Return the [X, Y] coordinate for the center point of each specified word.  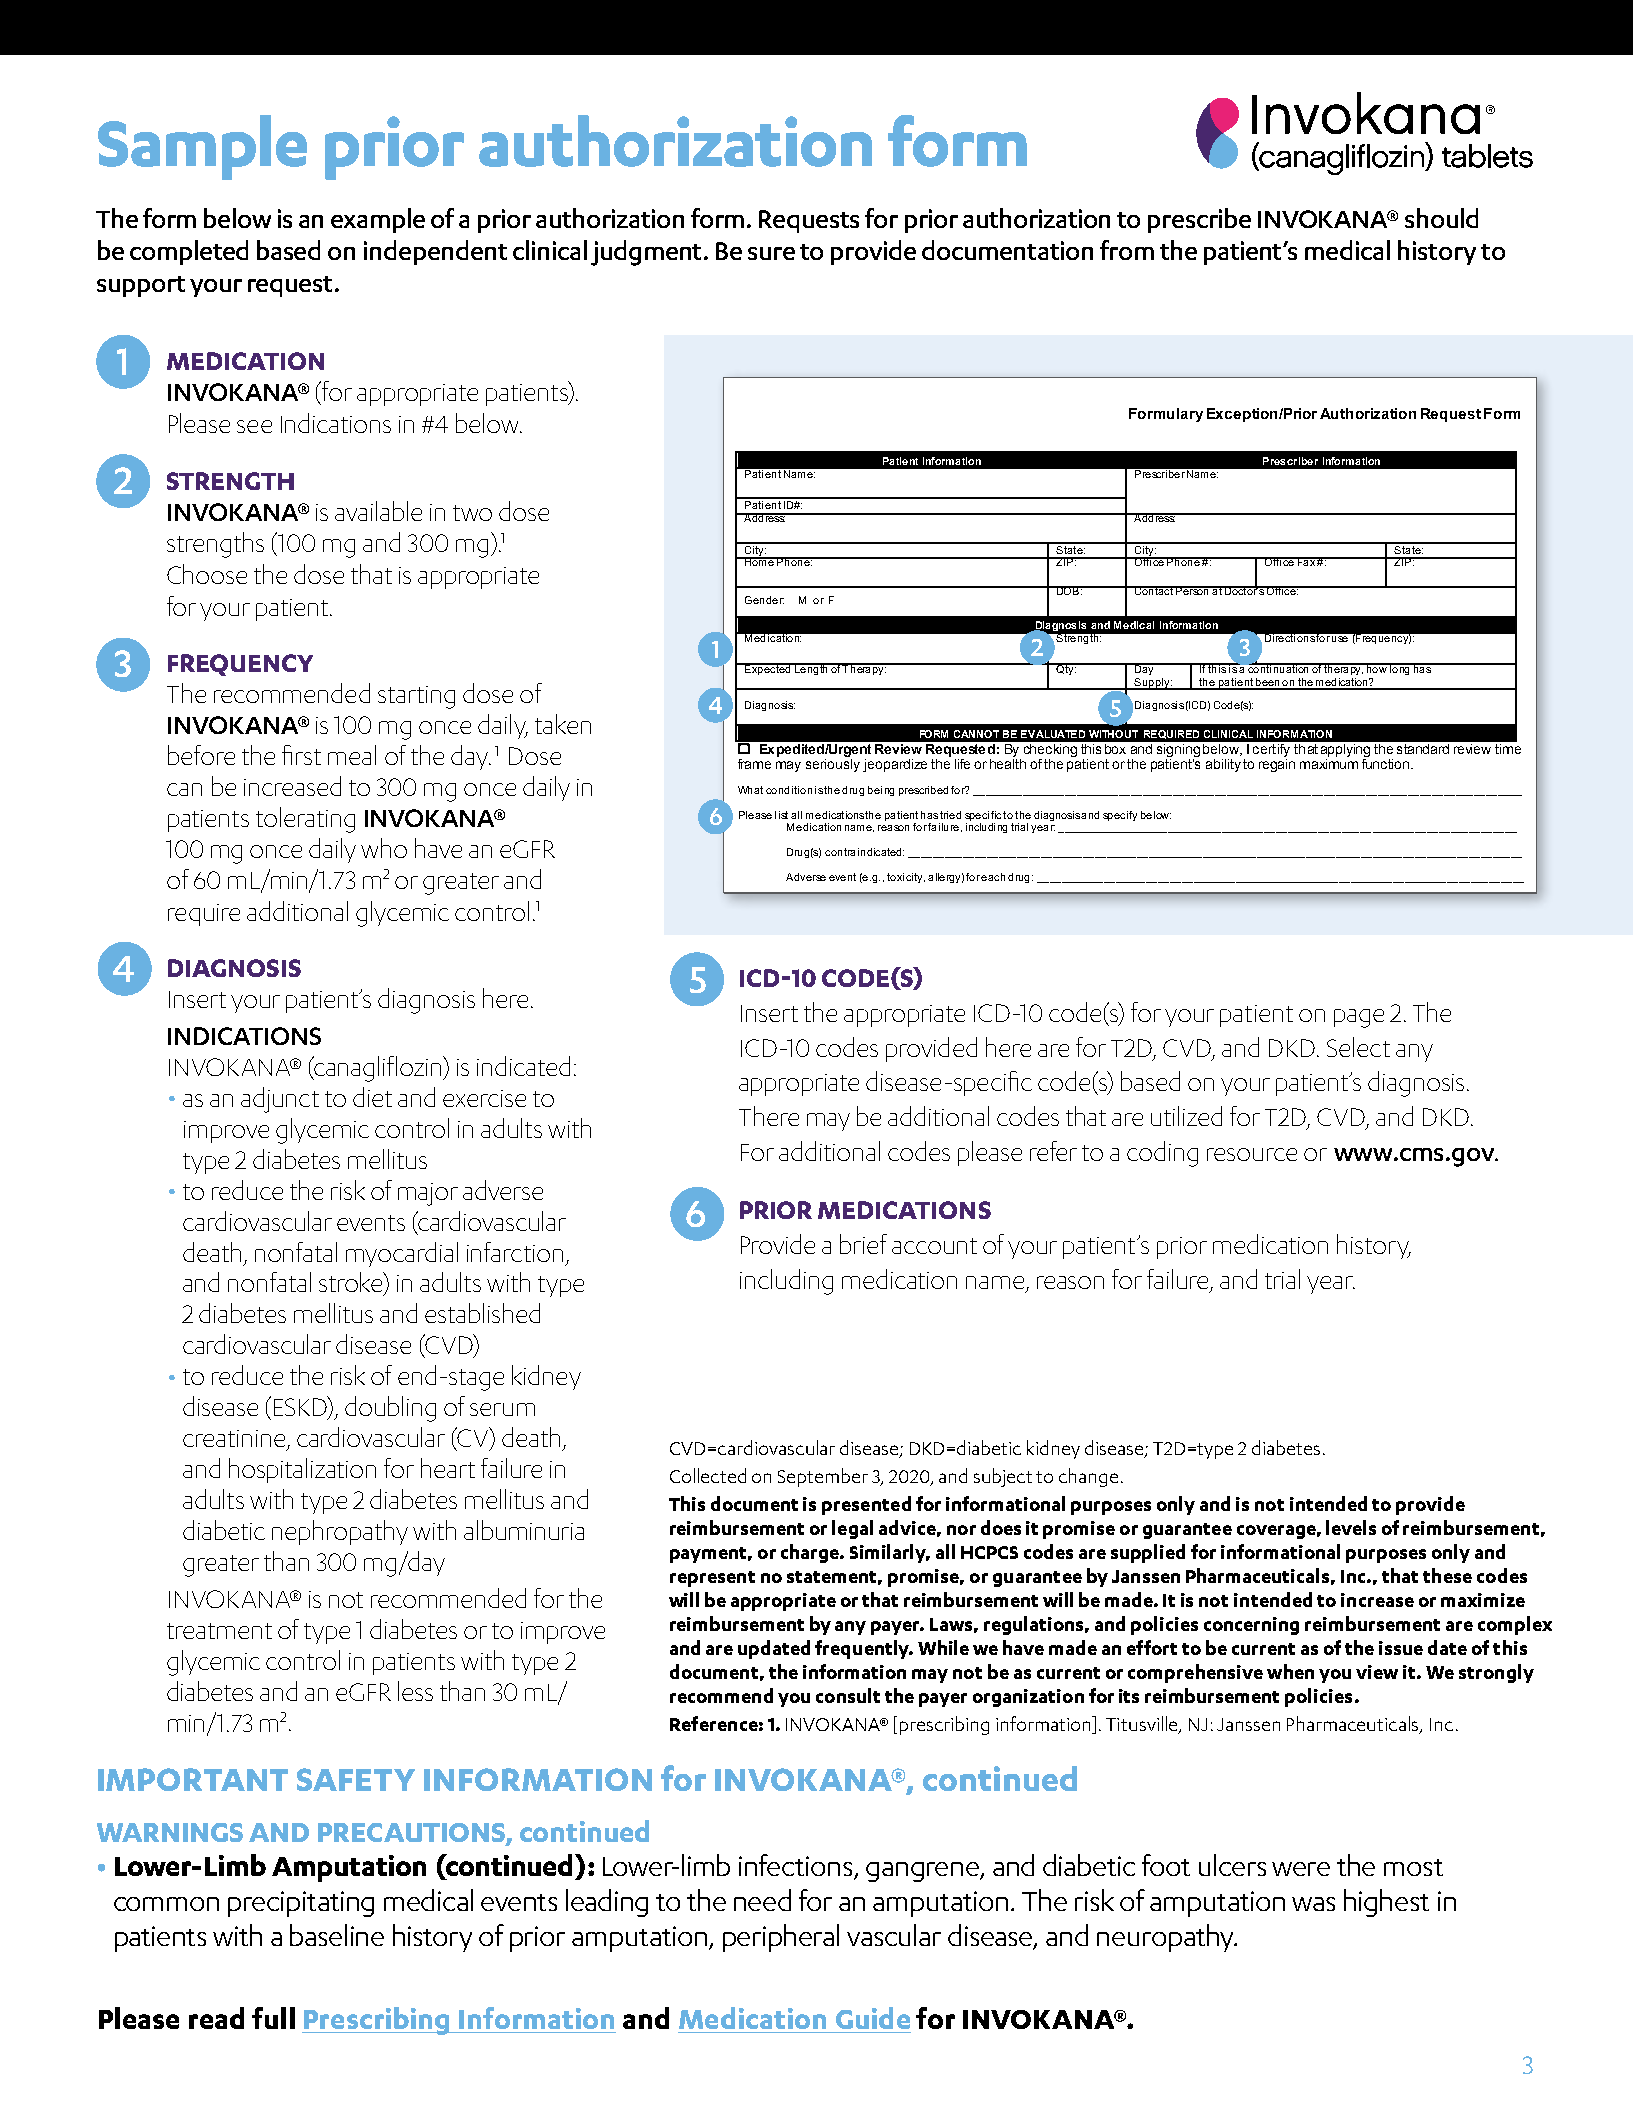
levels [1351, 1527]
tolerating [305, 820]
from [1127, 250]
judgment [648, 253]
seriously [833, 764]
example [378, 220]
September [823, 1477]
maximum [1329, 762]
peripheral [781, 1938]
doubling [390, 1409]
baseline [337, 1935]
